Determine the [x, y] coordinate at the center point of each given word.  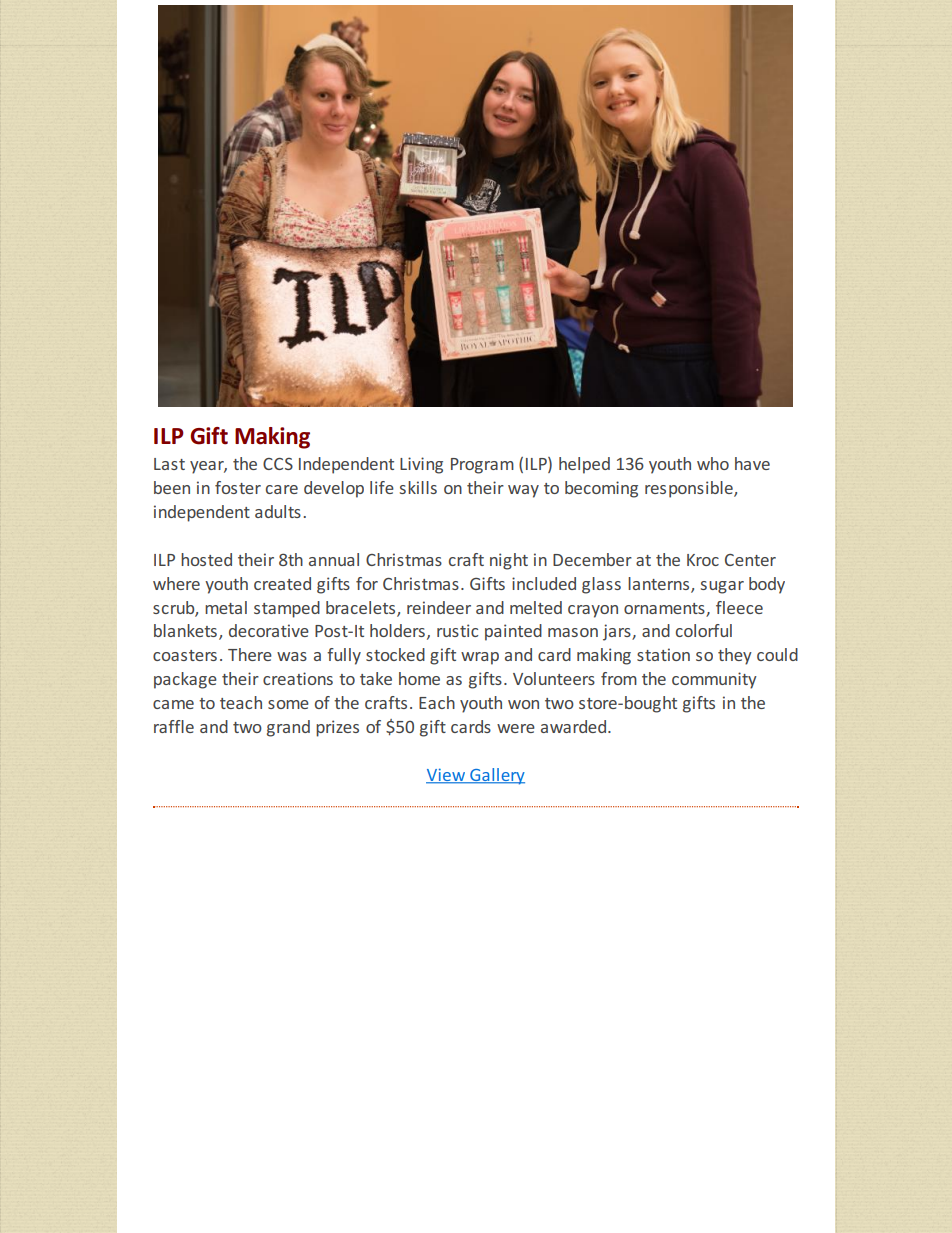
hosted [206, 559]
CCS [278, 464]
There [250, 654]
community [714, 680]
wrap [480, 658]
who [713, 463]
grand [288, 728]
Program [482, 466]
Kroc [703, 560]
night [509, 561]
